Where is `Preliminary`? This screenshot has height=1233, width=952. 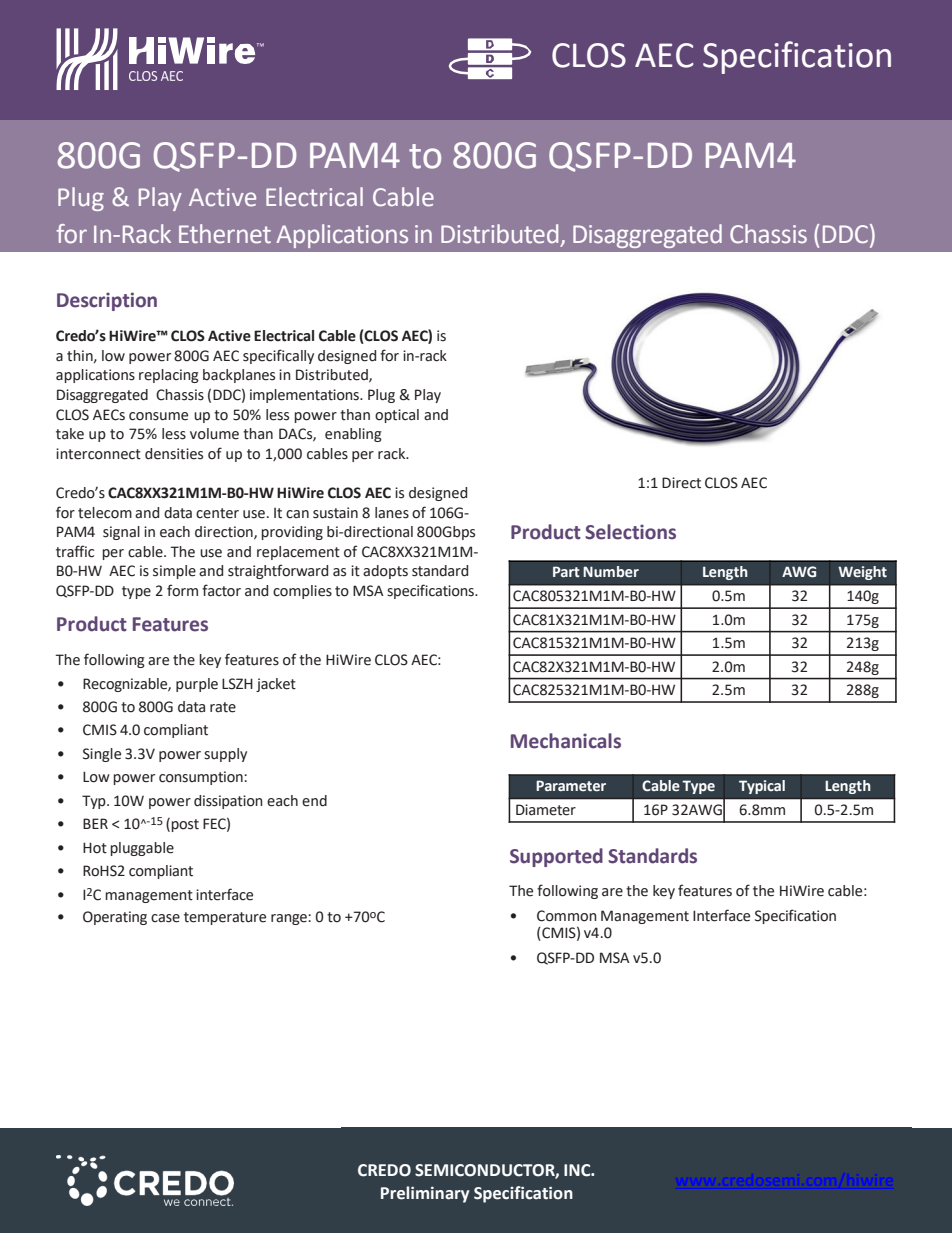
Preliminary is located at coordinates (425, 1194).
